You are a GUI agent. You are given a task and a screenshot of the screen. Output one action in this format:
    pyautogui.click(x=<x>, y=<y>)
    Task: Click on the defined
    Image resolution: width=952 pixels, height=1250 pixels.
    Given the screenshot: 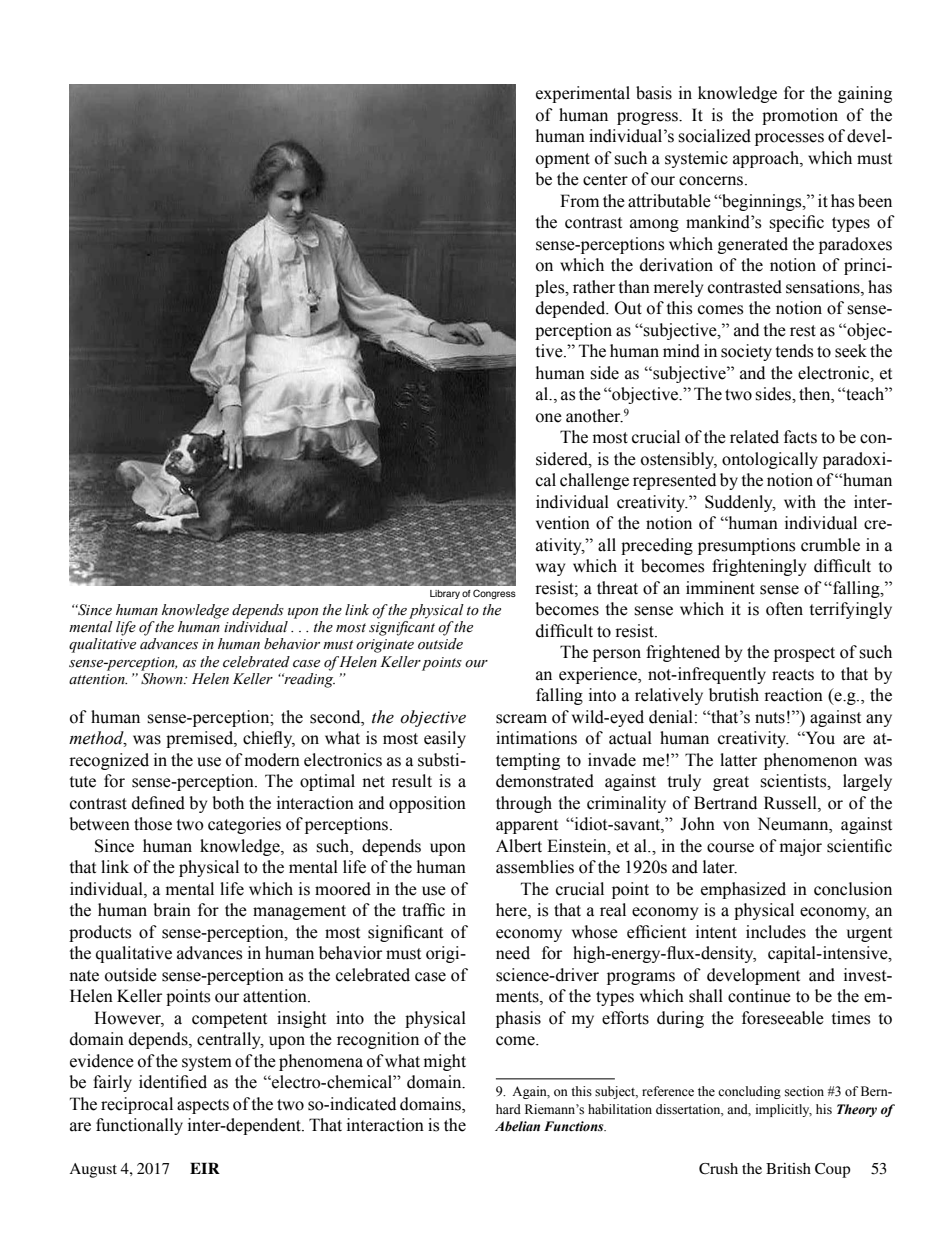 What is the action you would take?
    pyautogui.click(x=158, y=803)
